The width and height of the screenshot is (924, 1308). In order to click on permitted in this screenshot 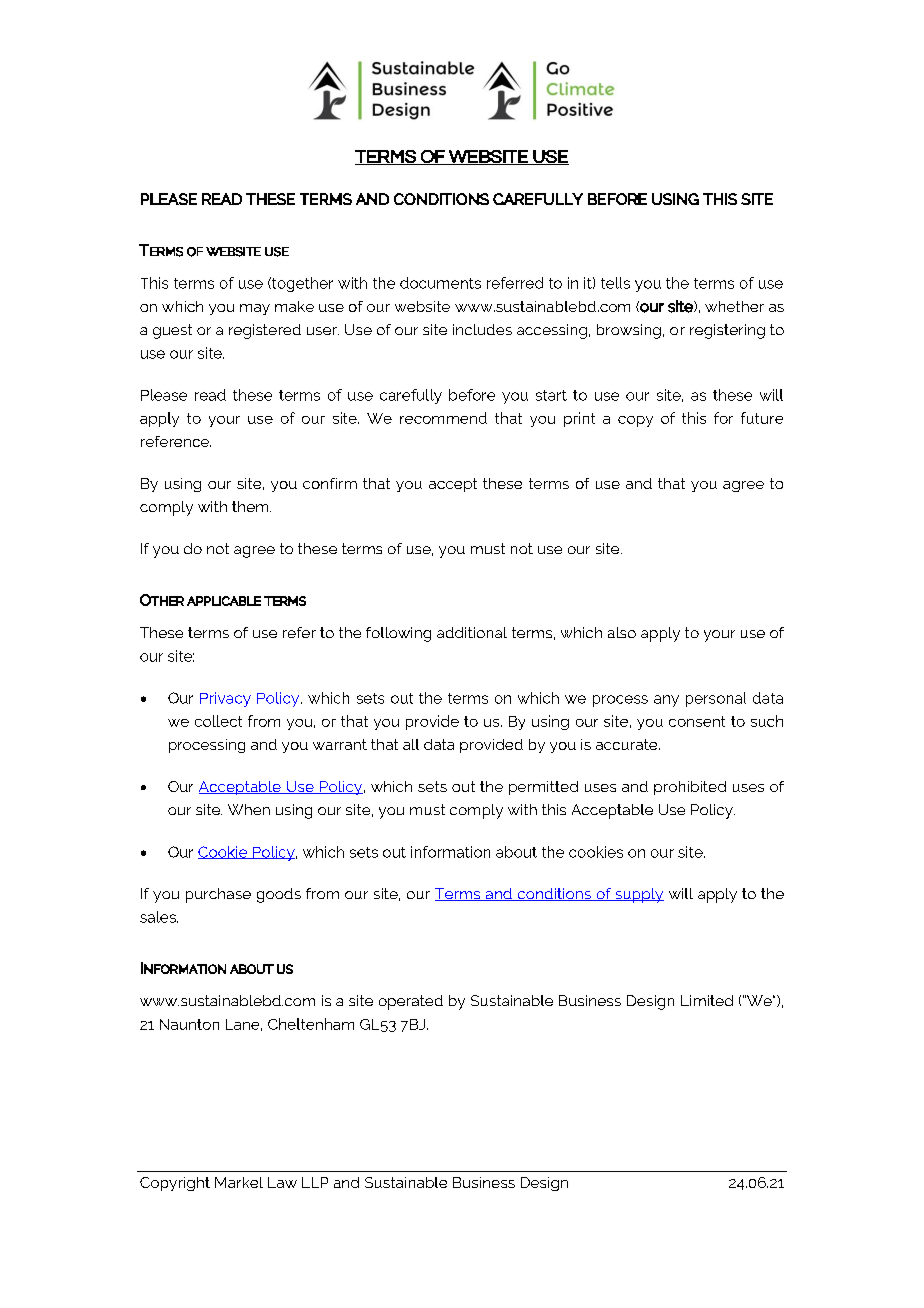, I will do `click(543, 788)`.
